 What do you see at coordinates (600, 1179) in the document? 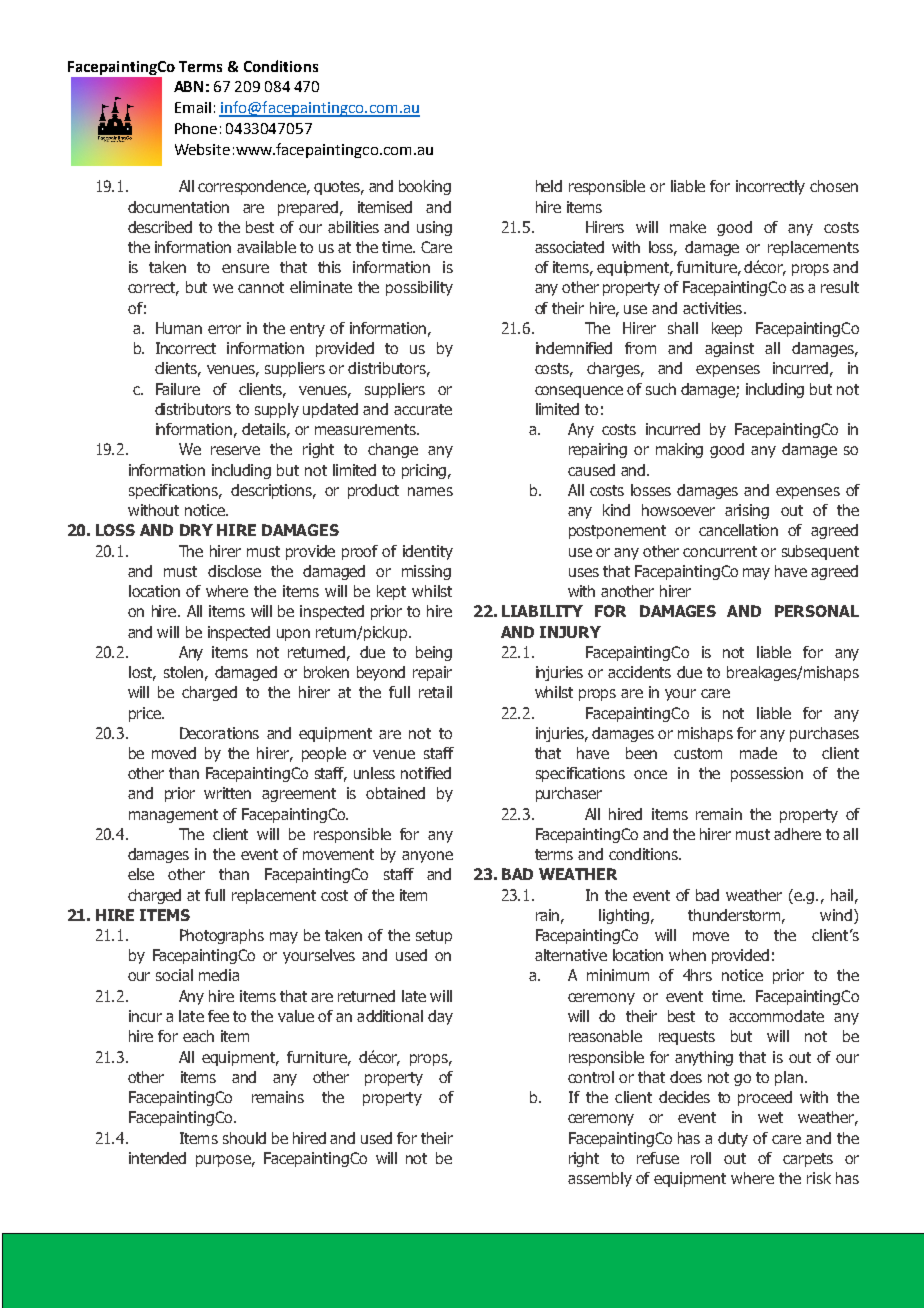
I see `assembly` at bounding box center [600, 1179].
